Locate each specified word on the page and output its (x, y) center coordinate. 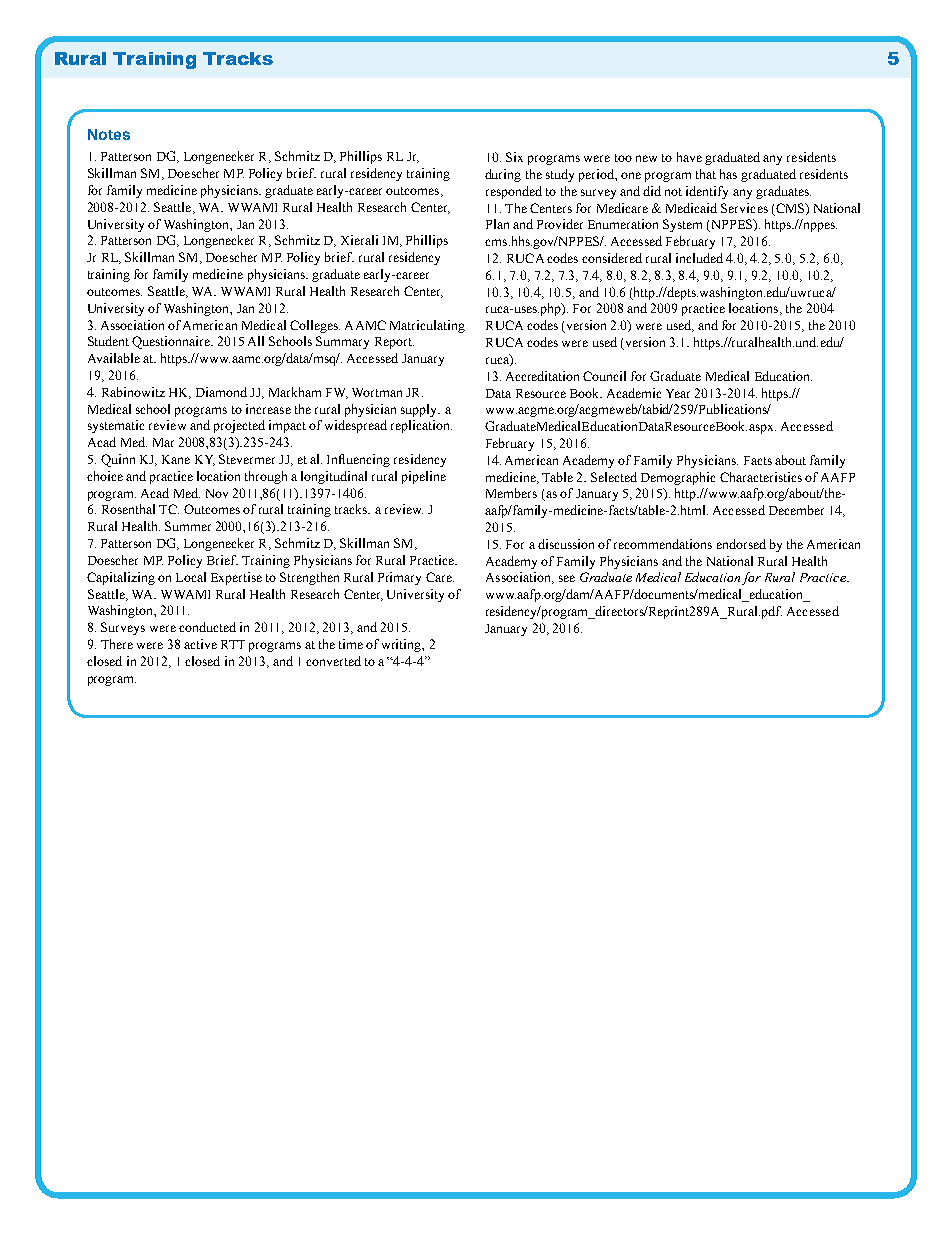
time (351, 644)
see (567, 578)
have (689, 157)
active (200, 644)
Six (514, 157)
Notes (109, 134)
